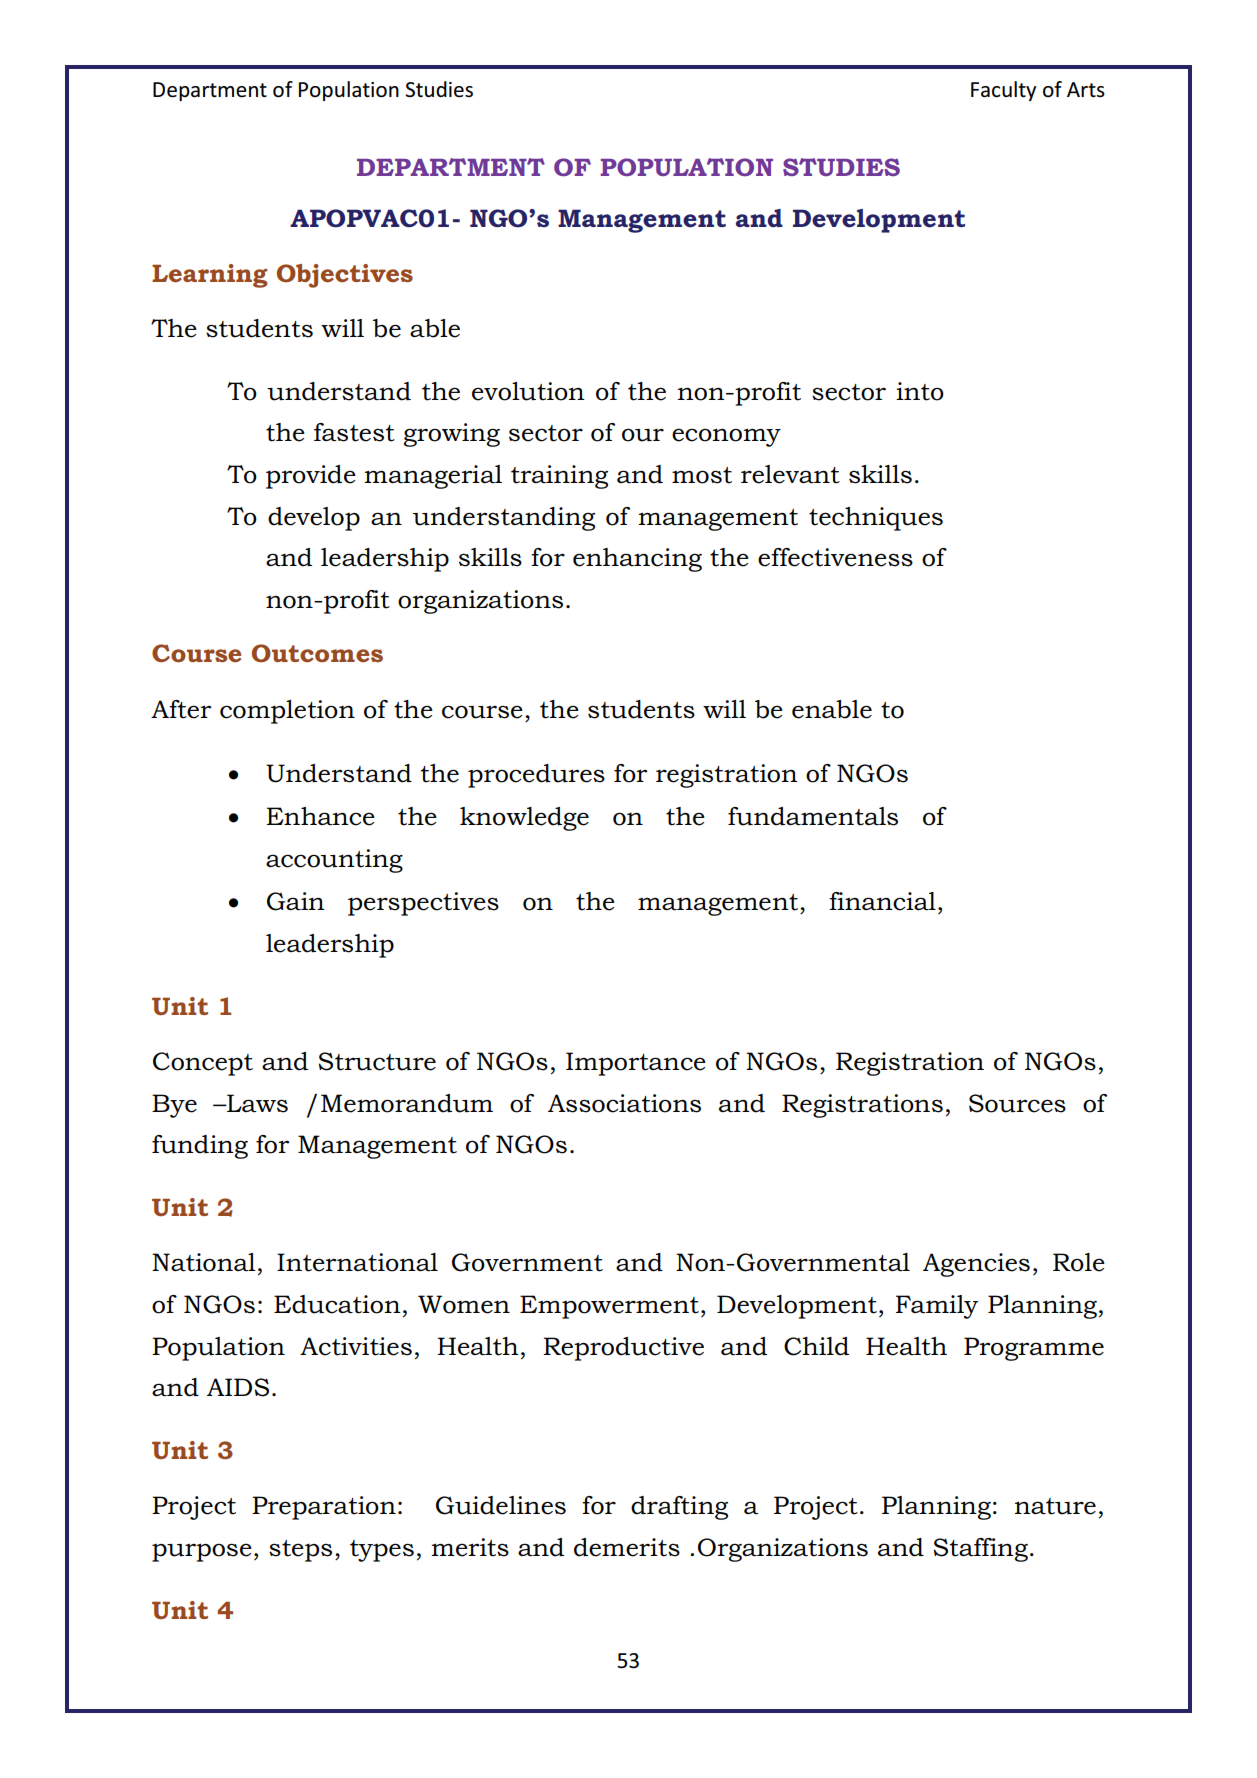  What do you see at coordinates (528, 391) in the document?
I see `evolution` at bounding box center [528, 391].
